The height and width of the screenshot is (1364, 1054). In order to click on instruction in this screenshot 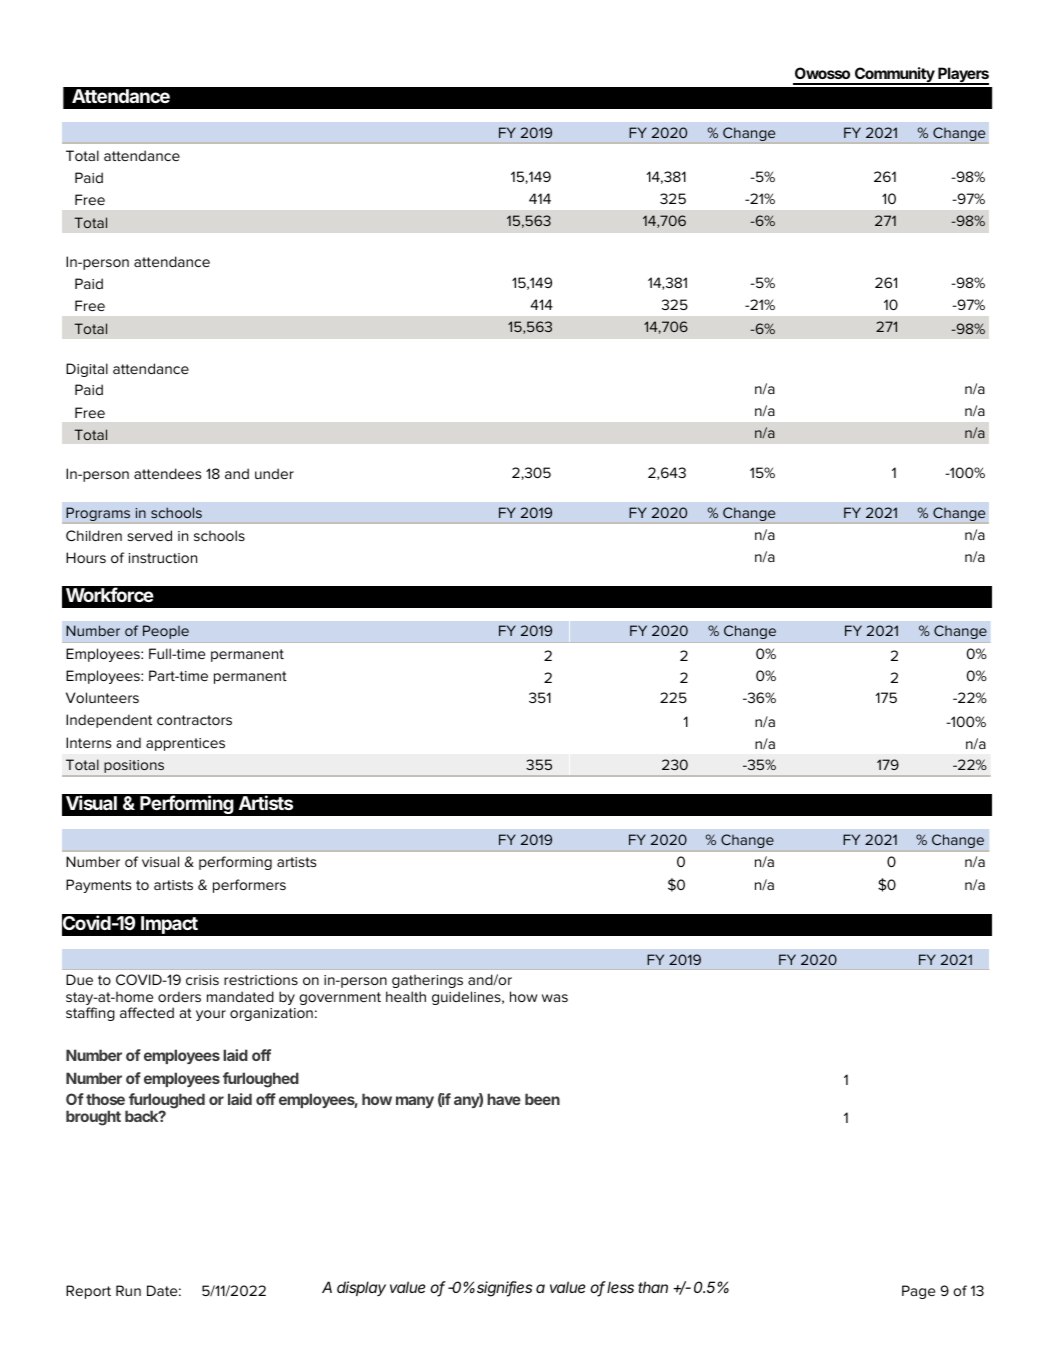, I will do `click(163, 558)`.
